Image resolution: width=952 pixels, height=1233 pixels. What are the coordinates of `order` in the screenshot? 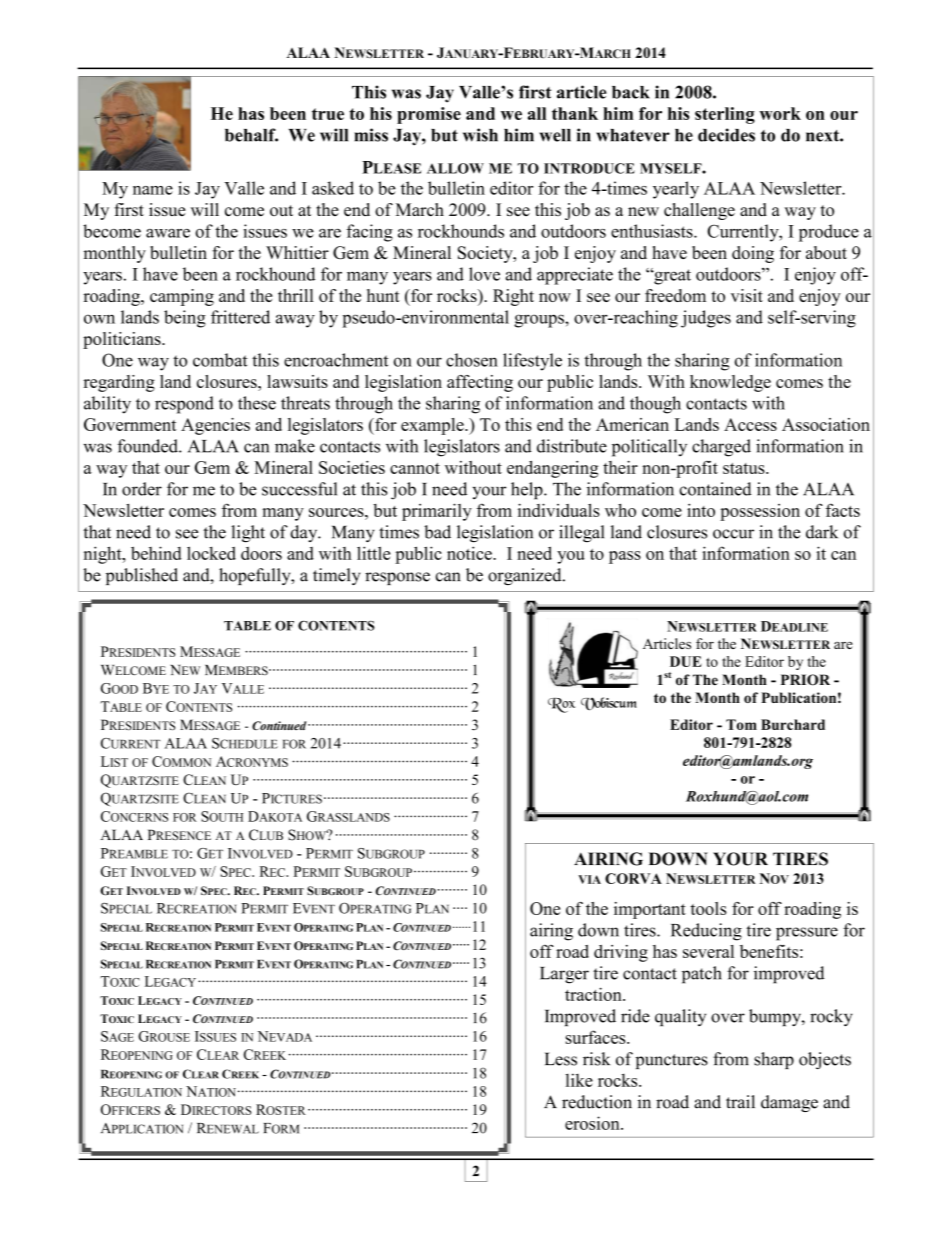 It's located at (142, 489).
